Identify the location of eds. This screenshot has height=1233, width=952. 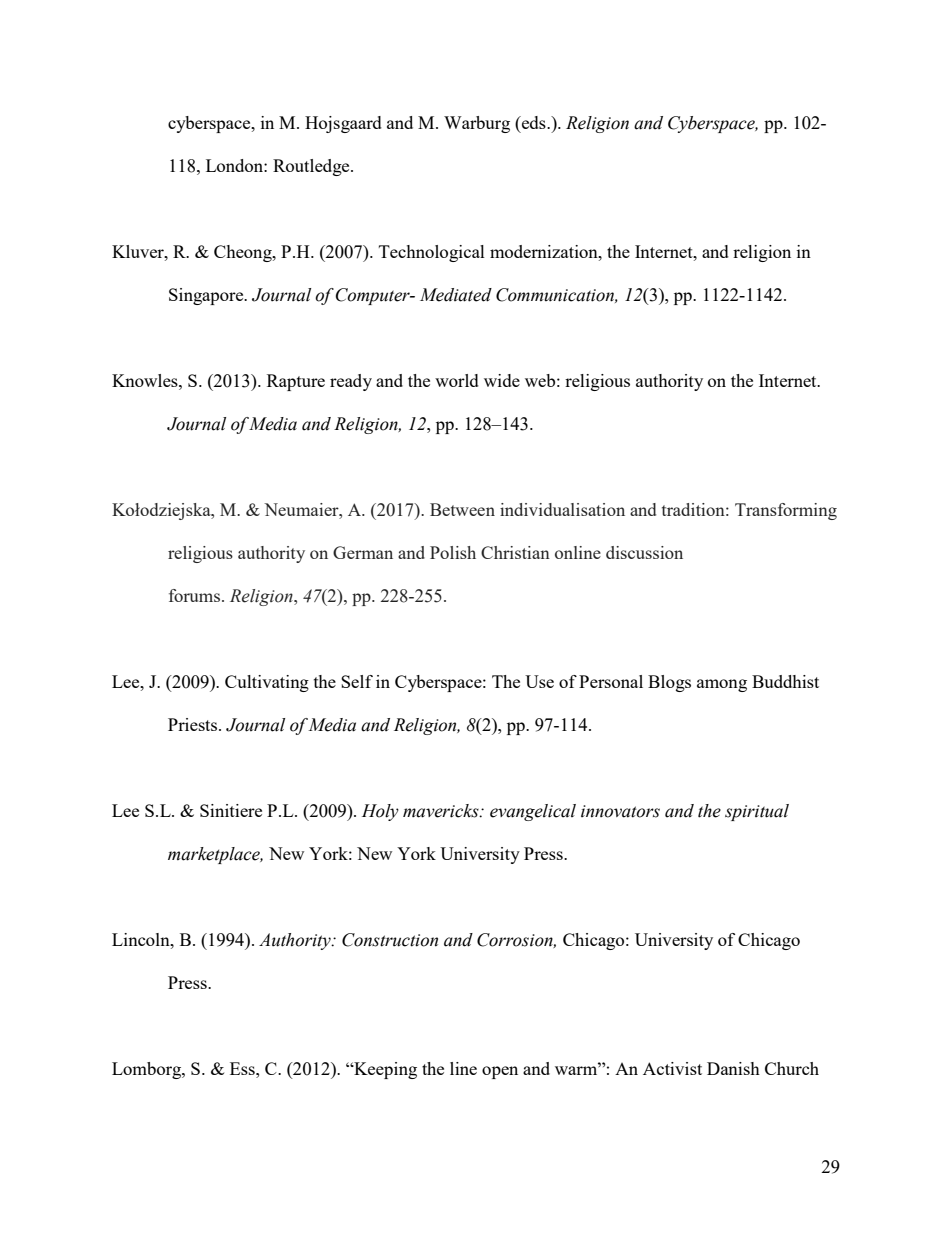
(534, 122).
